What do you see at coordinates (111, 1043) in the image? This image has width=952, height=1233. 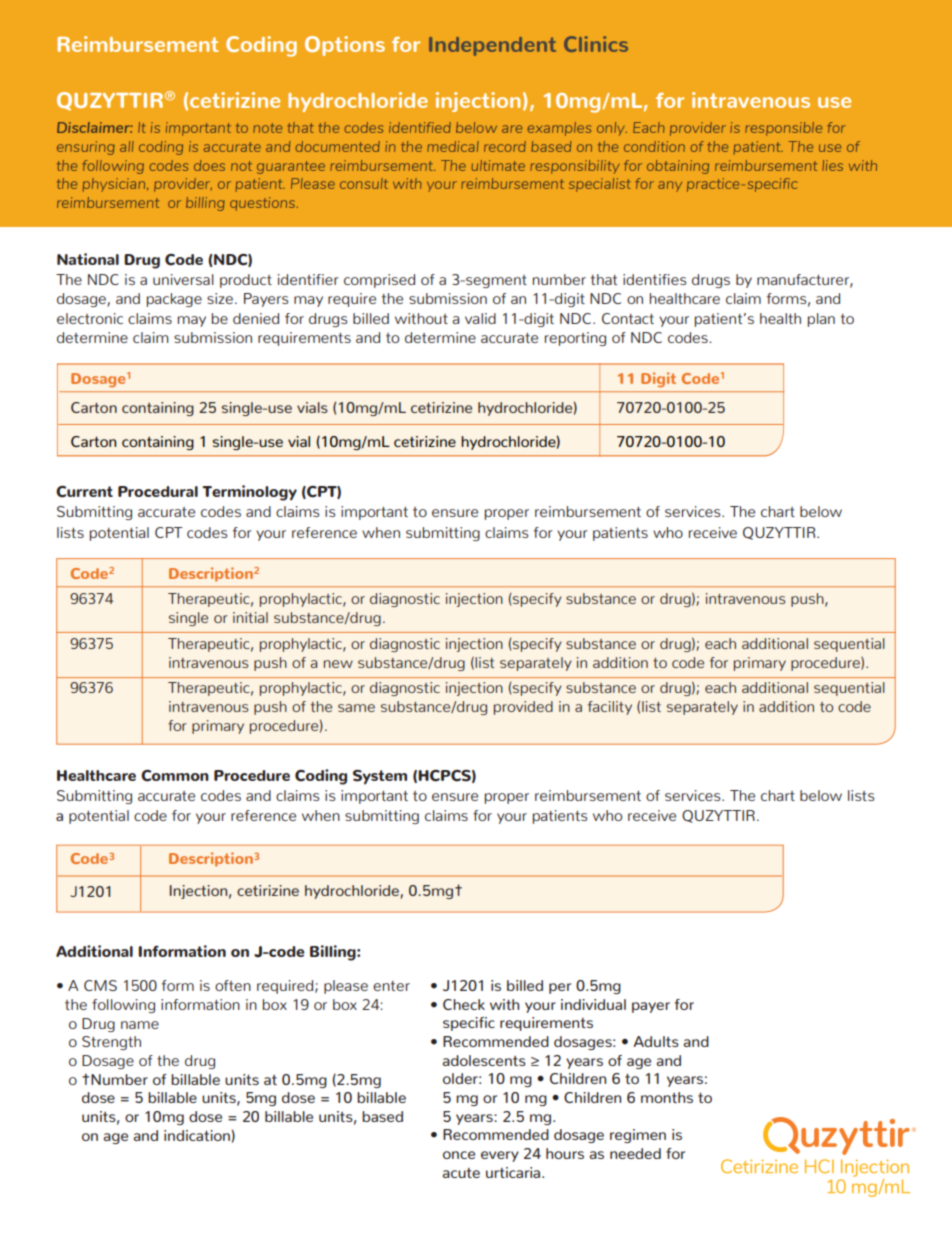 I see `Strength` at bounding box center [111, 1043].
